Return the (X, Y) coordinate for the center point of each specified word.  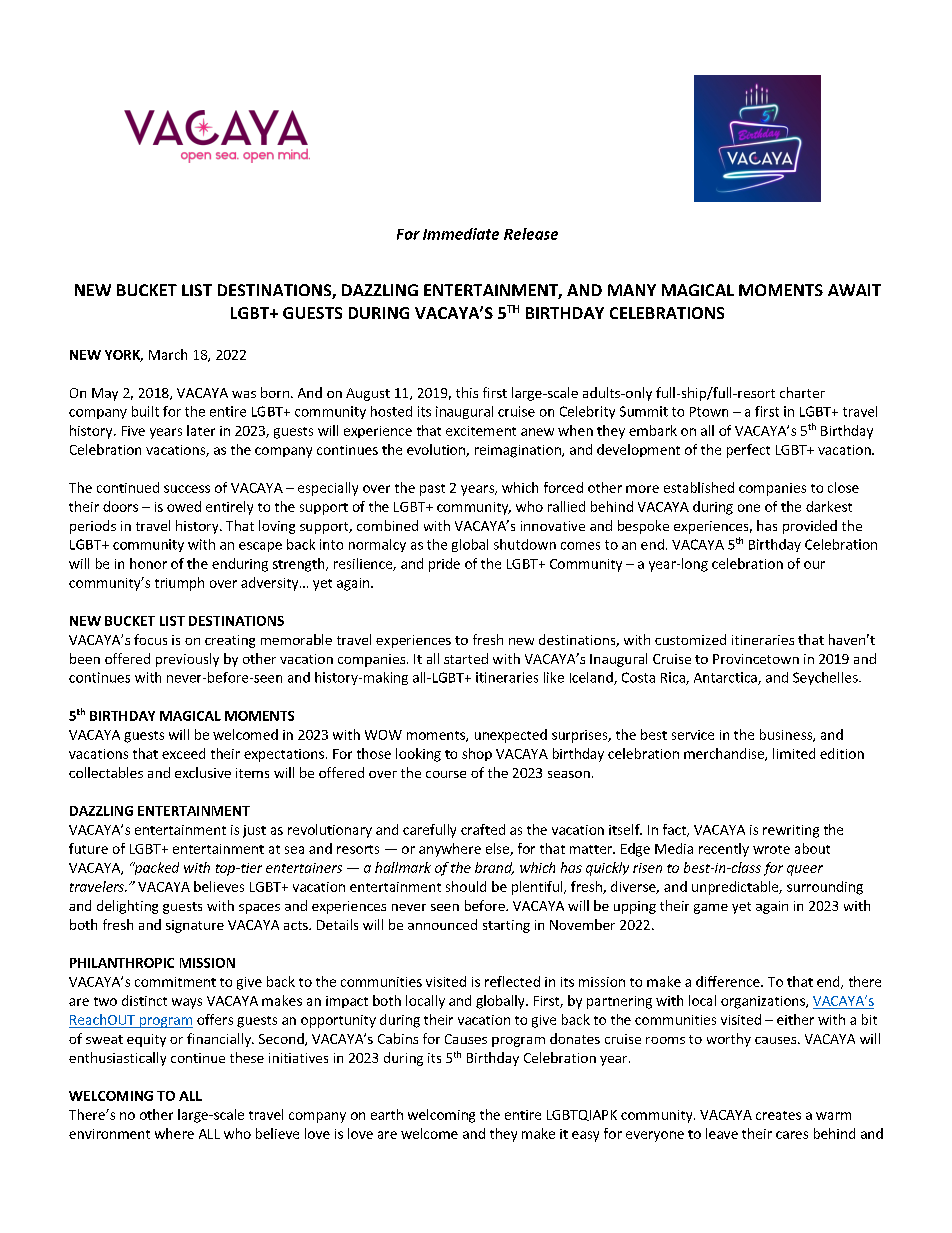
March (168, 354)
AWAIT (854, 290)
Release (531, 234)
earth (387, 1114)
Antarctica (726, 678)
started (466, 658)
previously (187, 660)
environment (109, 1134)
